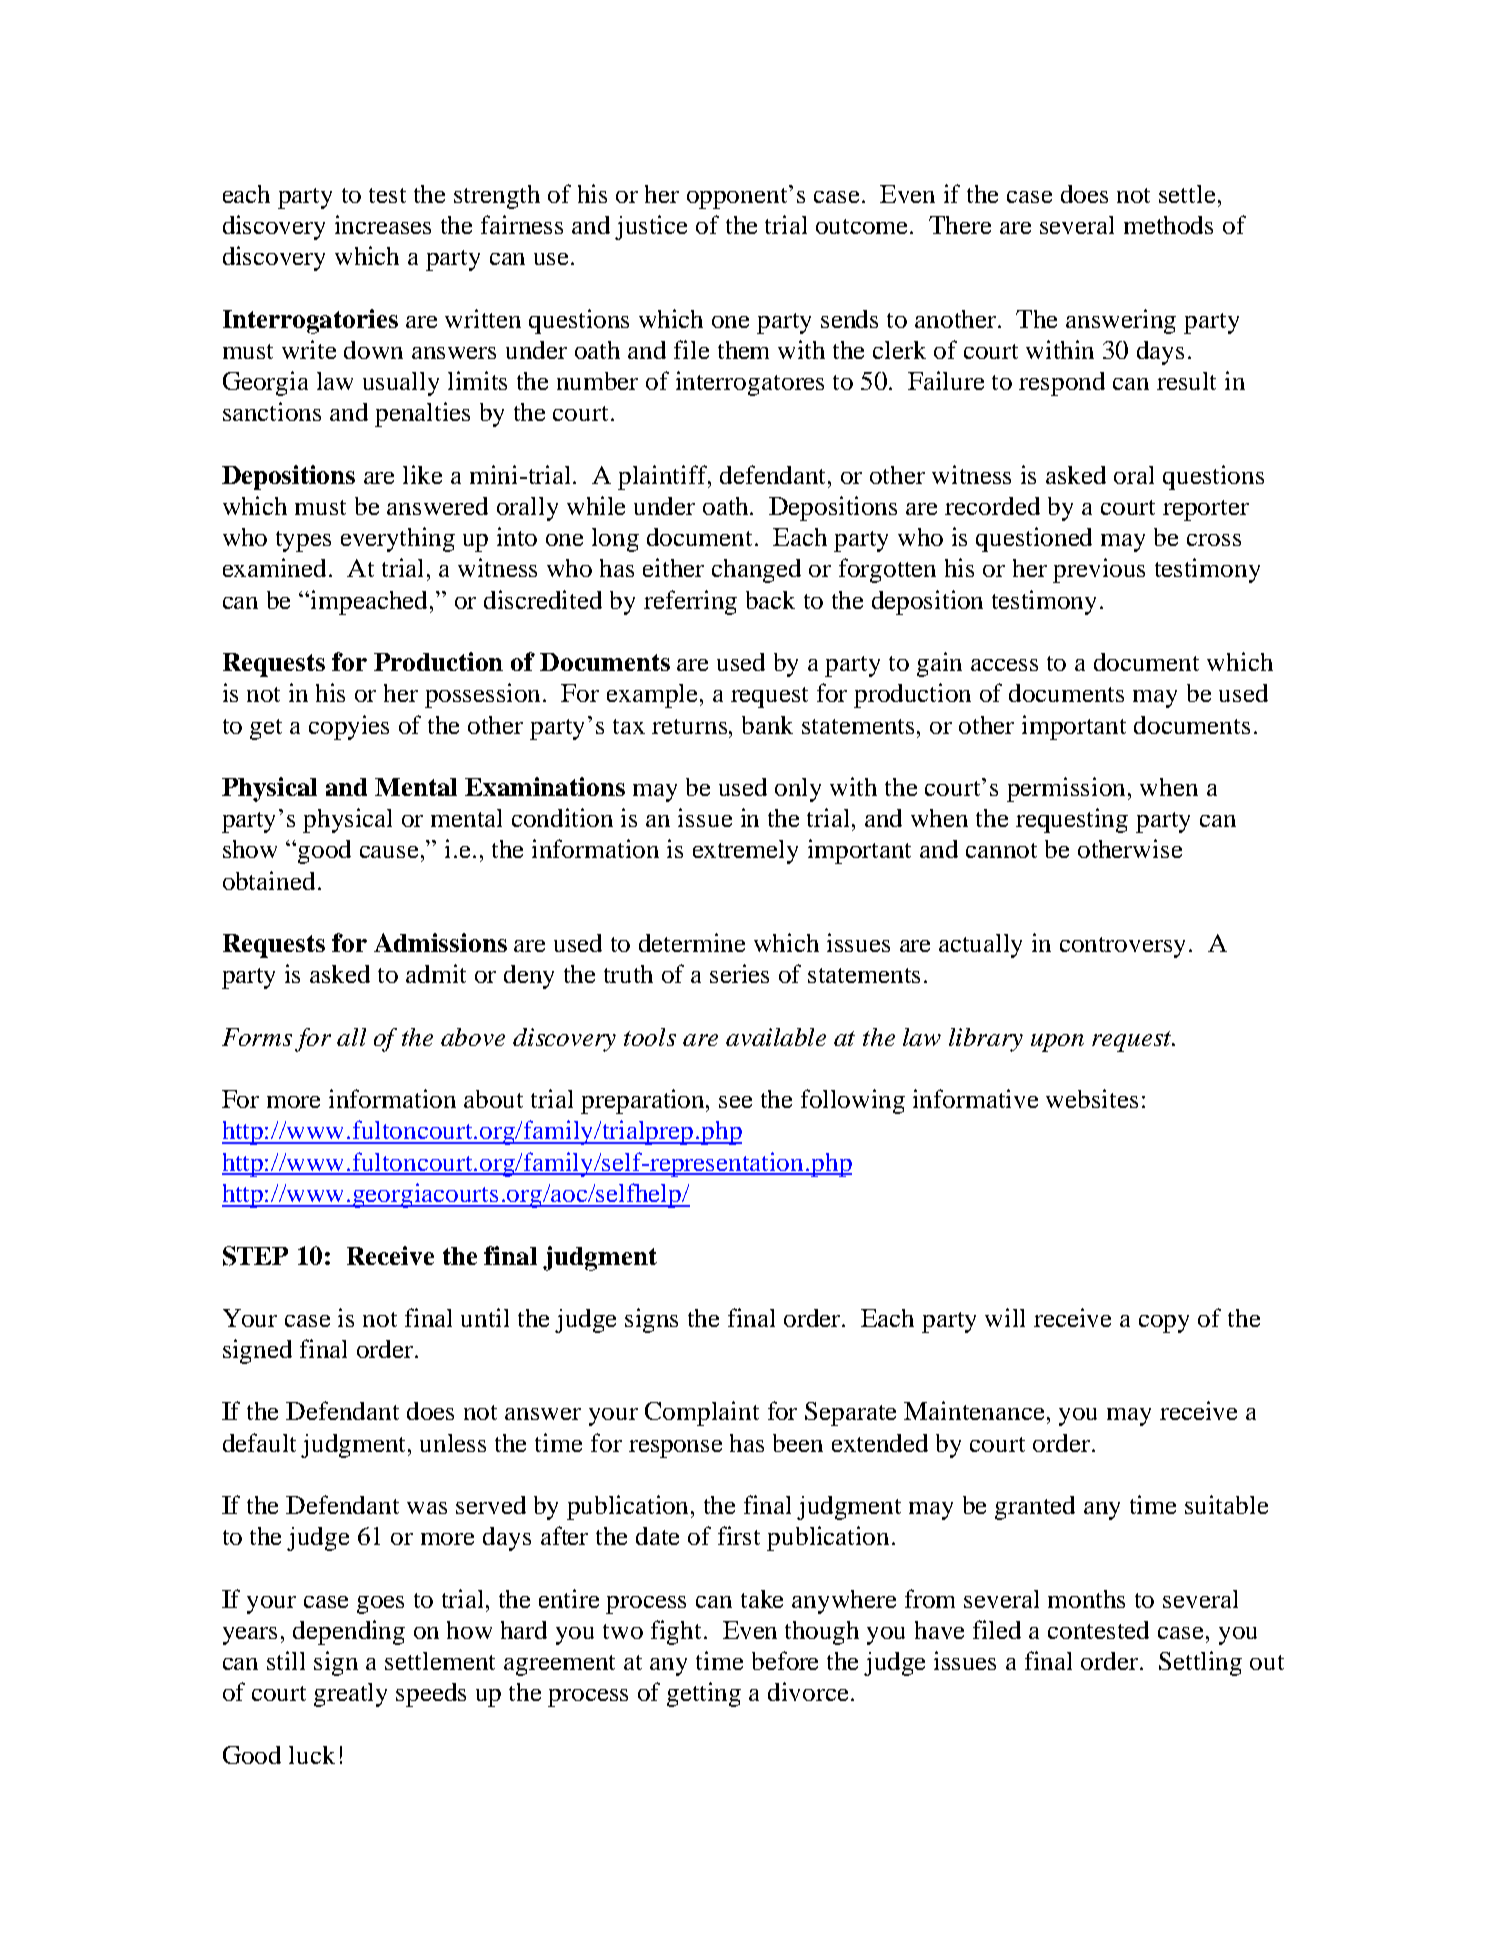 This page has height=1955, width=1511. I want to click on getting, so click(704, 1694).
